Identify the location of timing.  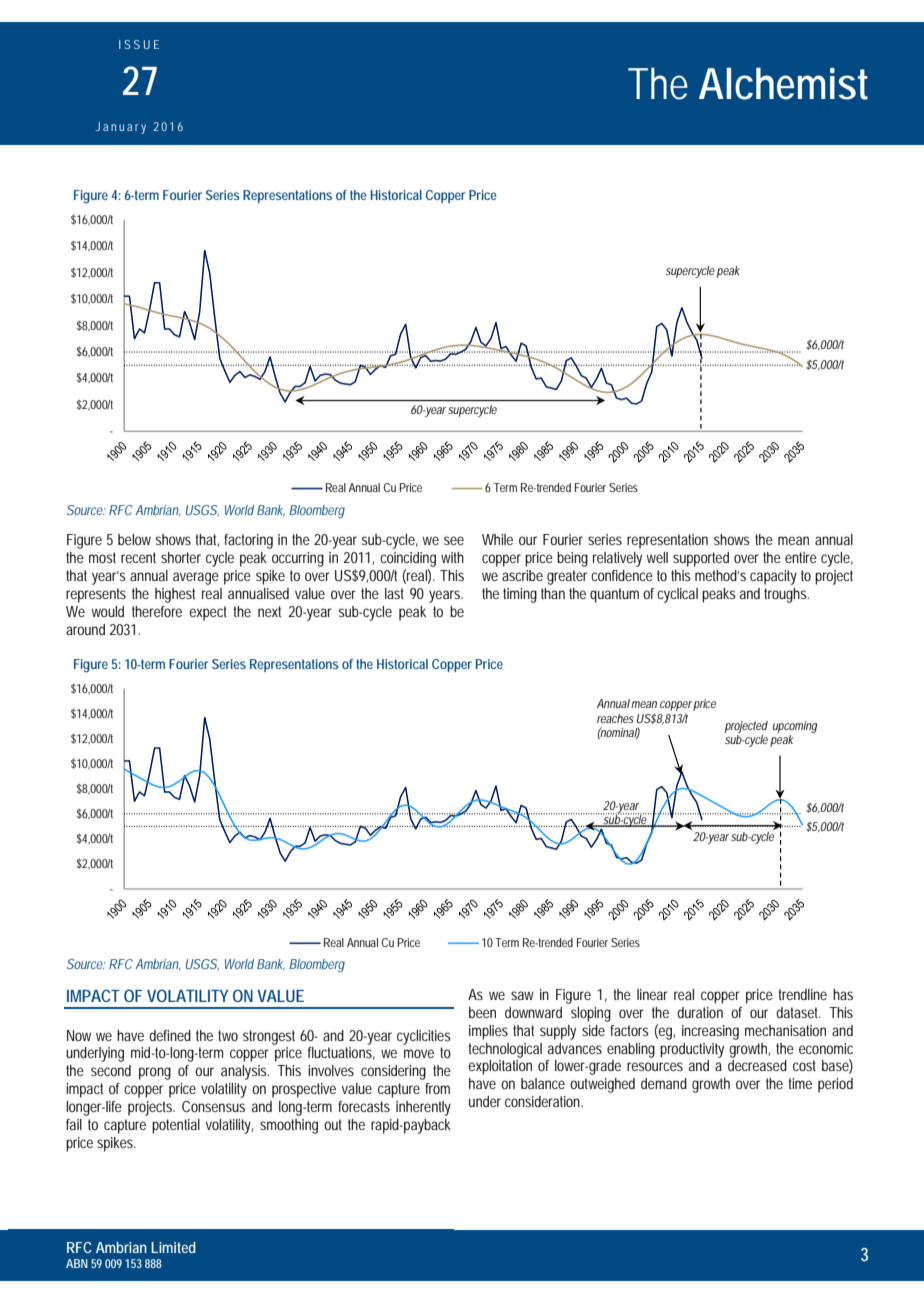
(520, 595).
